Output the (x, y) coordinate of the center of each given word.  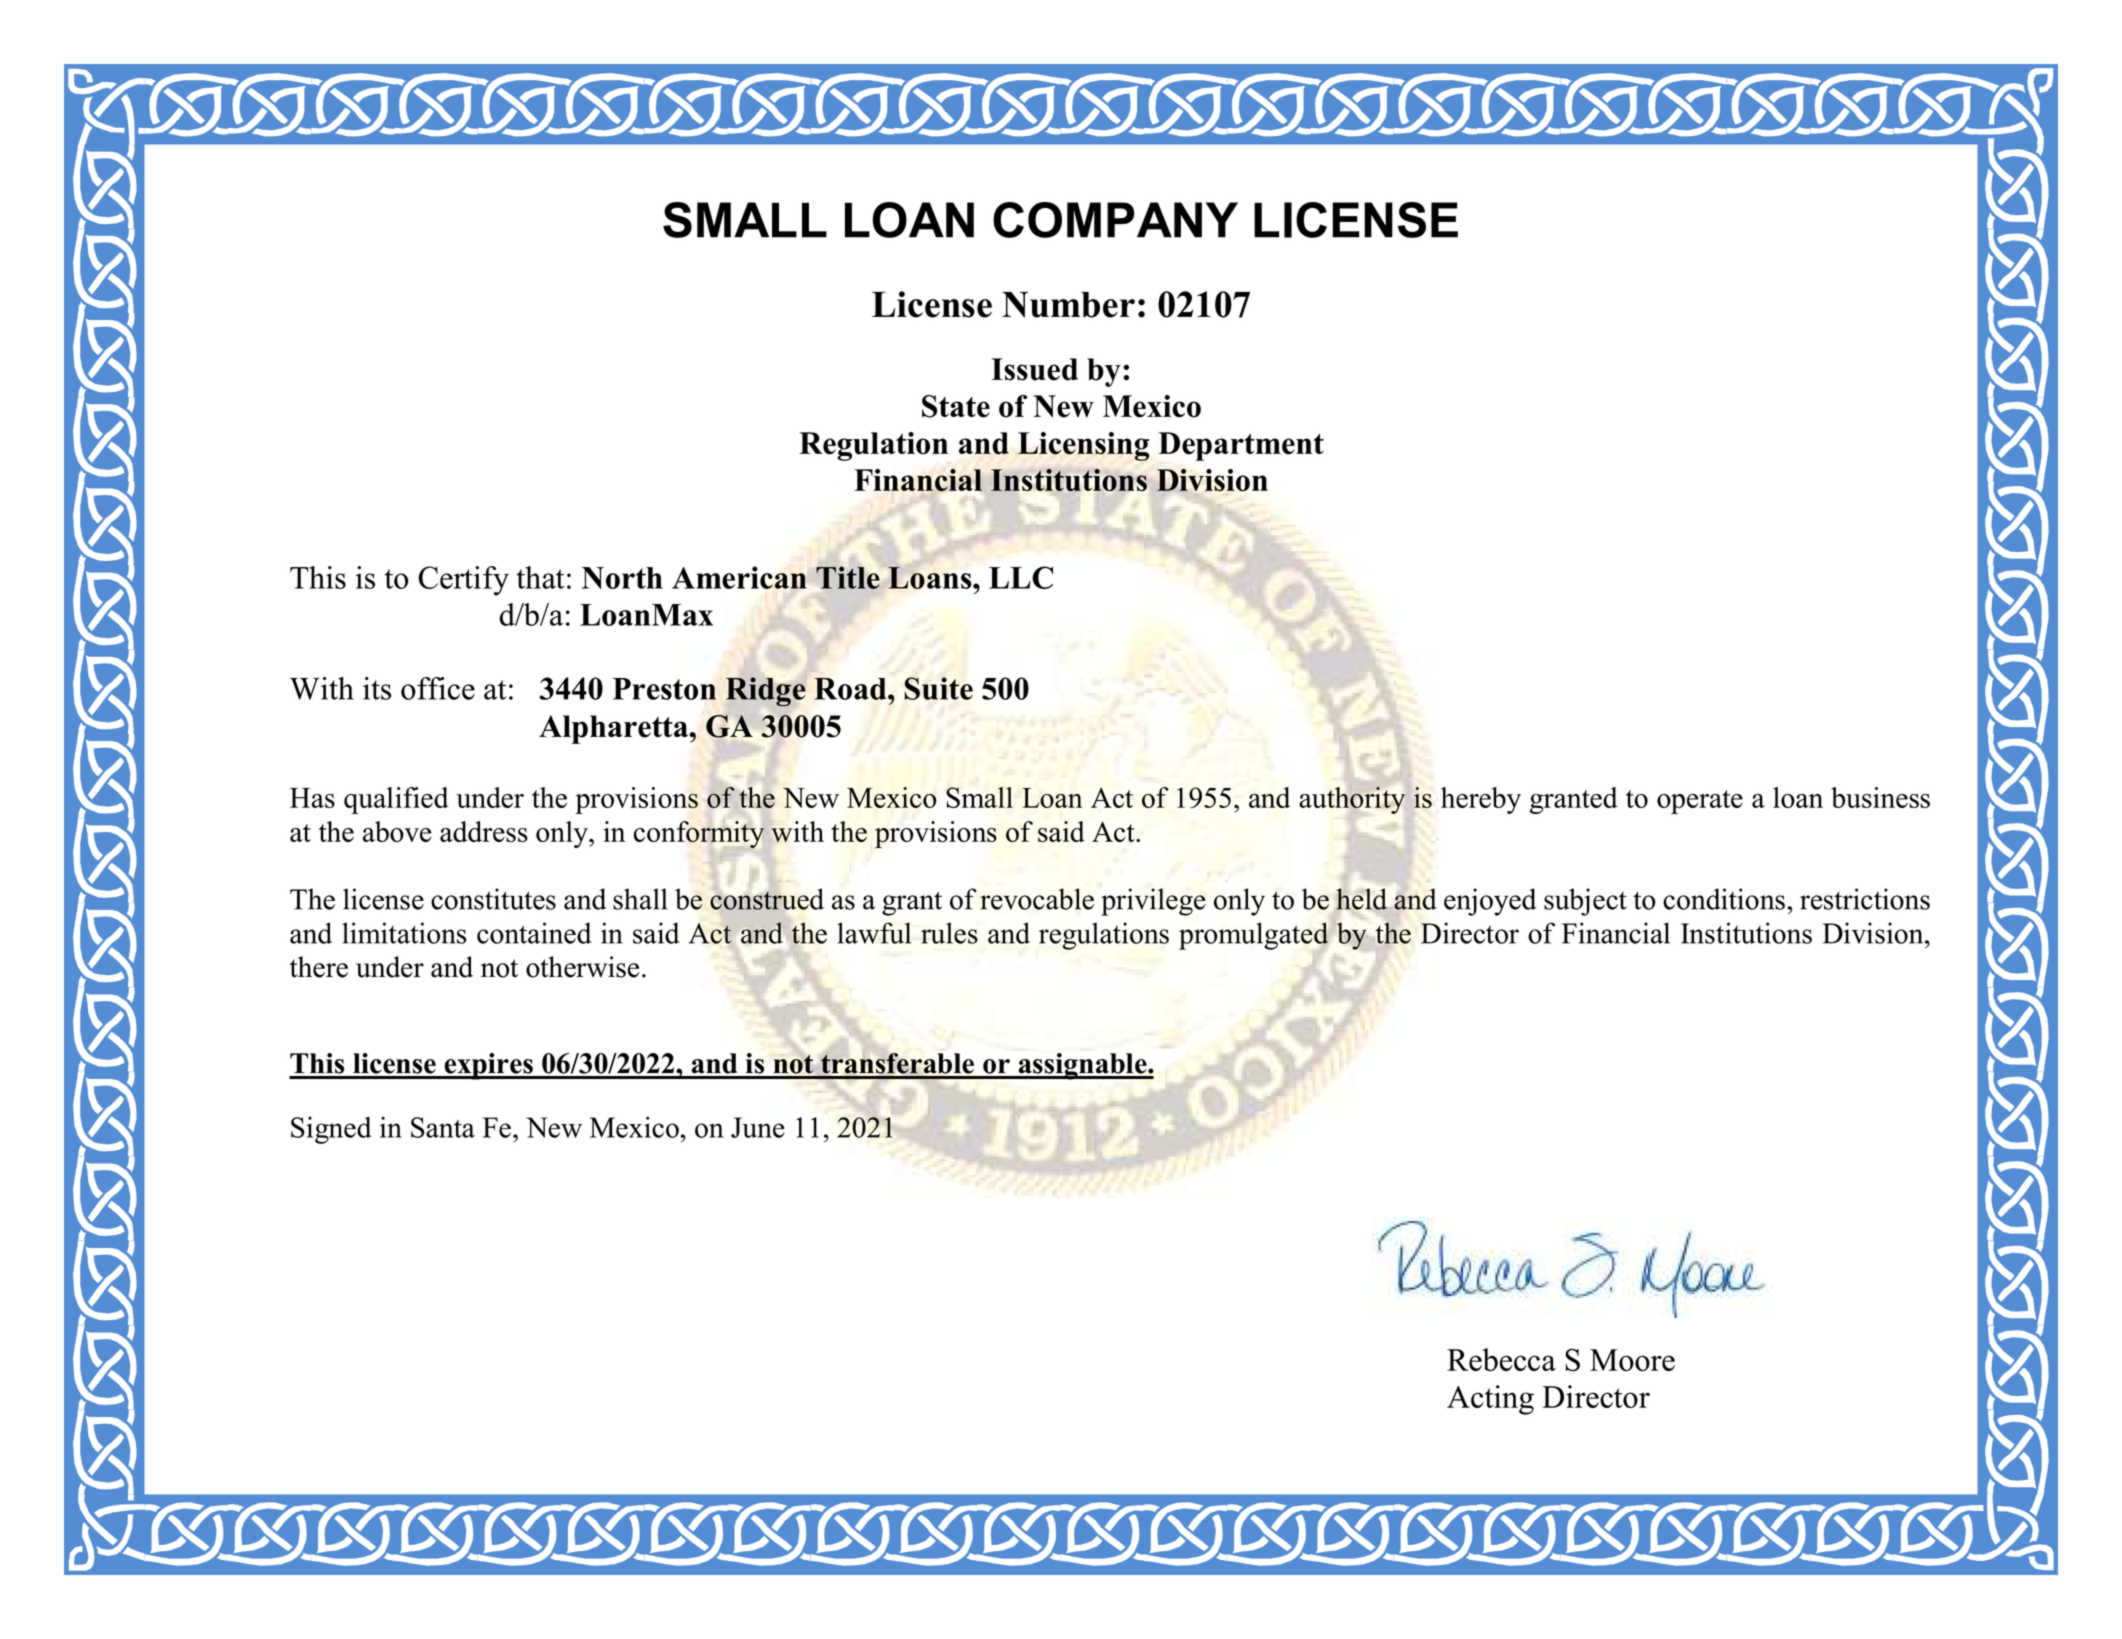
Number (1068, 305)
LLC (1021, 577)
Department (1241, 446)
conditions (1724, 899)
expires (488, 1066)
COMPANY (1115, 220)
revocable (1037, 899)
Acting (1490, 1400)
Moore (1632, 1360)
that (540, 577)
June (758, 1127)
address (484, 831)
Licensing (1083, 446)
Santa (443, 1127)
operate (1700, 802)
